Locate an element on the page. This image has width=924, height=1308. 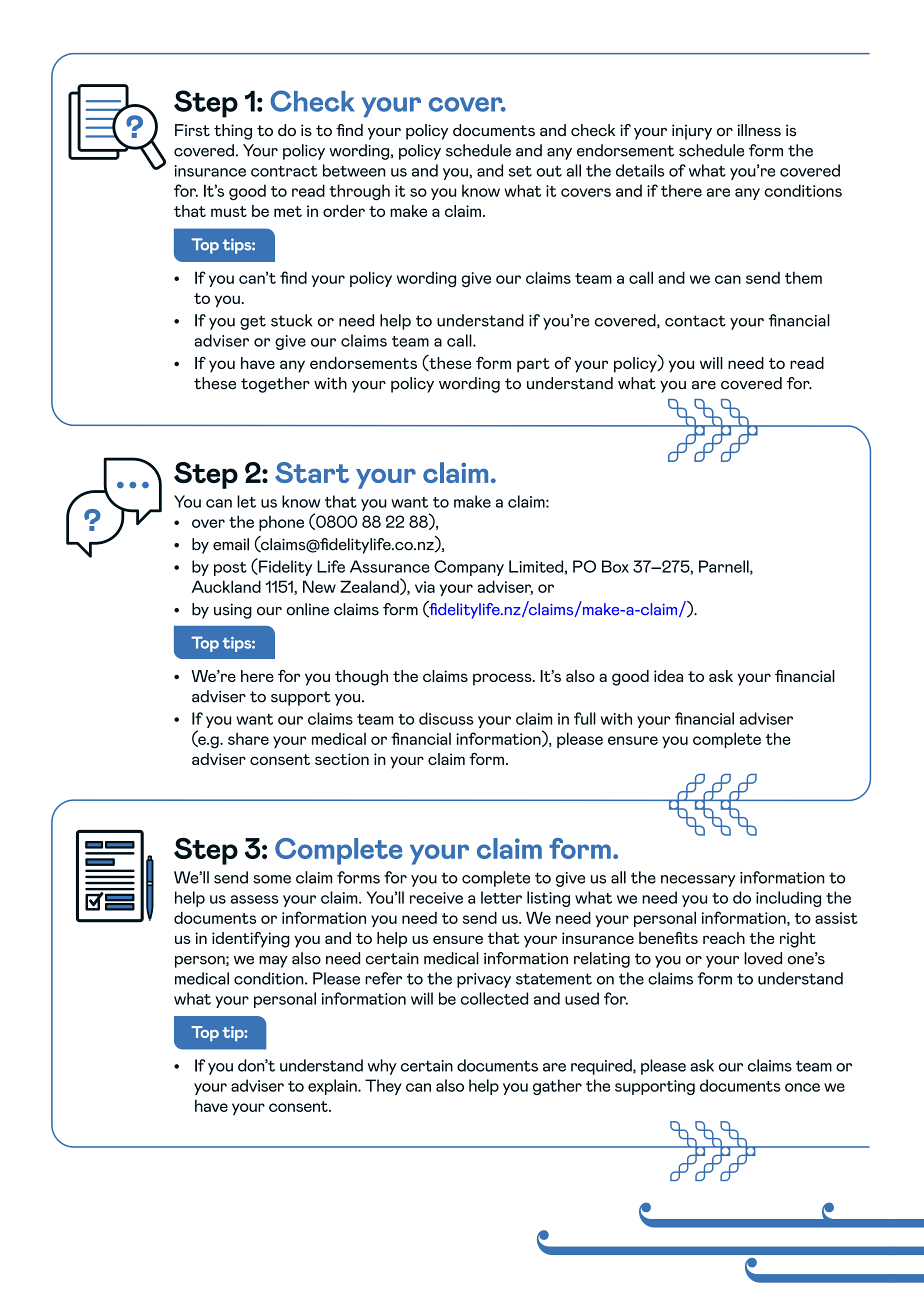
set is located at coordinates (520, 171).
